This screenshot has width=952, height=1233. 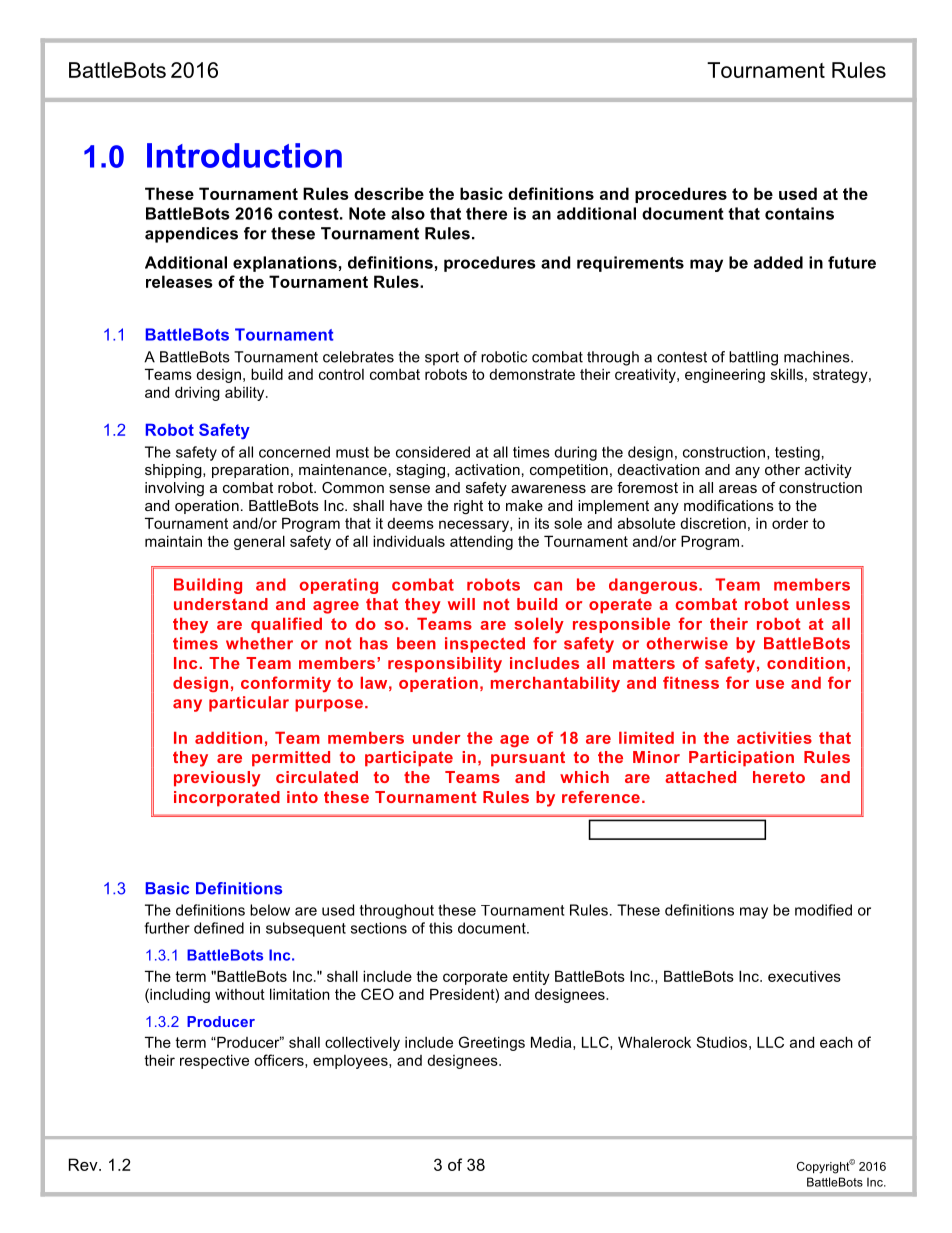 I want to click on there, so click(x=486, y=213).
